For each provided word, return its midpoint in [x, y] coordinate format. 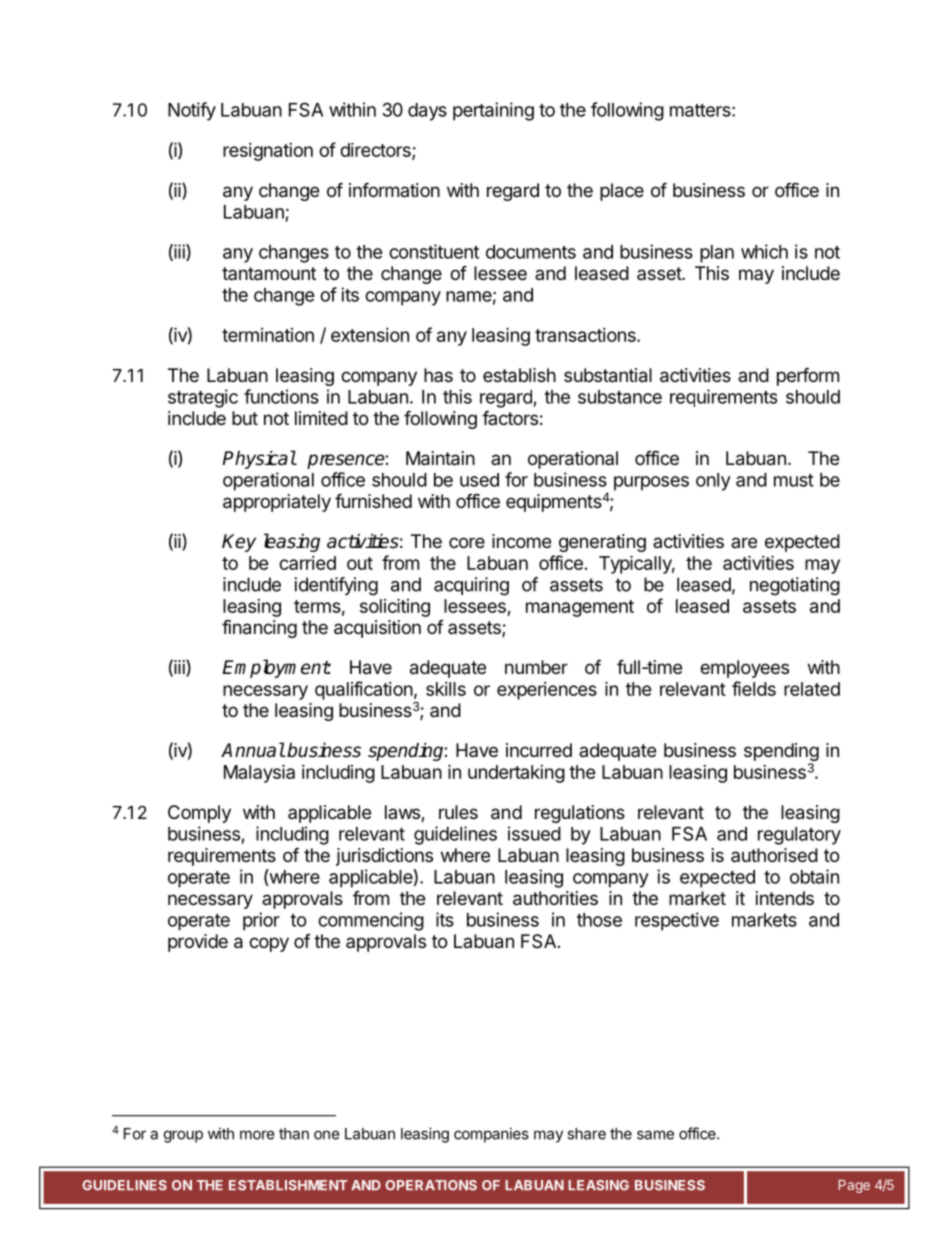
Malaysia [259, 773]
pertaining [493, 111]
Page [854, 1186]
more [257, 1135]
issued [534, 833]
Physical [259, 459]
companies [491, 1135]
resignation [268, 152]
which [764, 251]
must [794, 480]
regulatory [799, 836]
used [479, 480]
